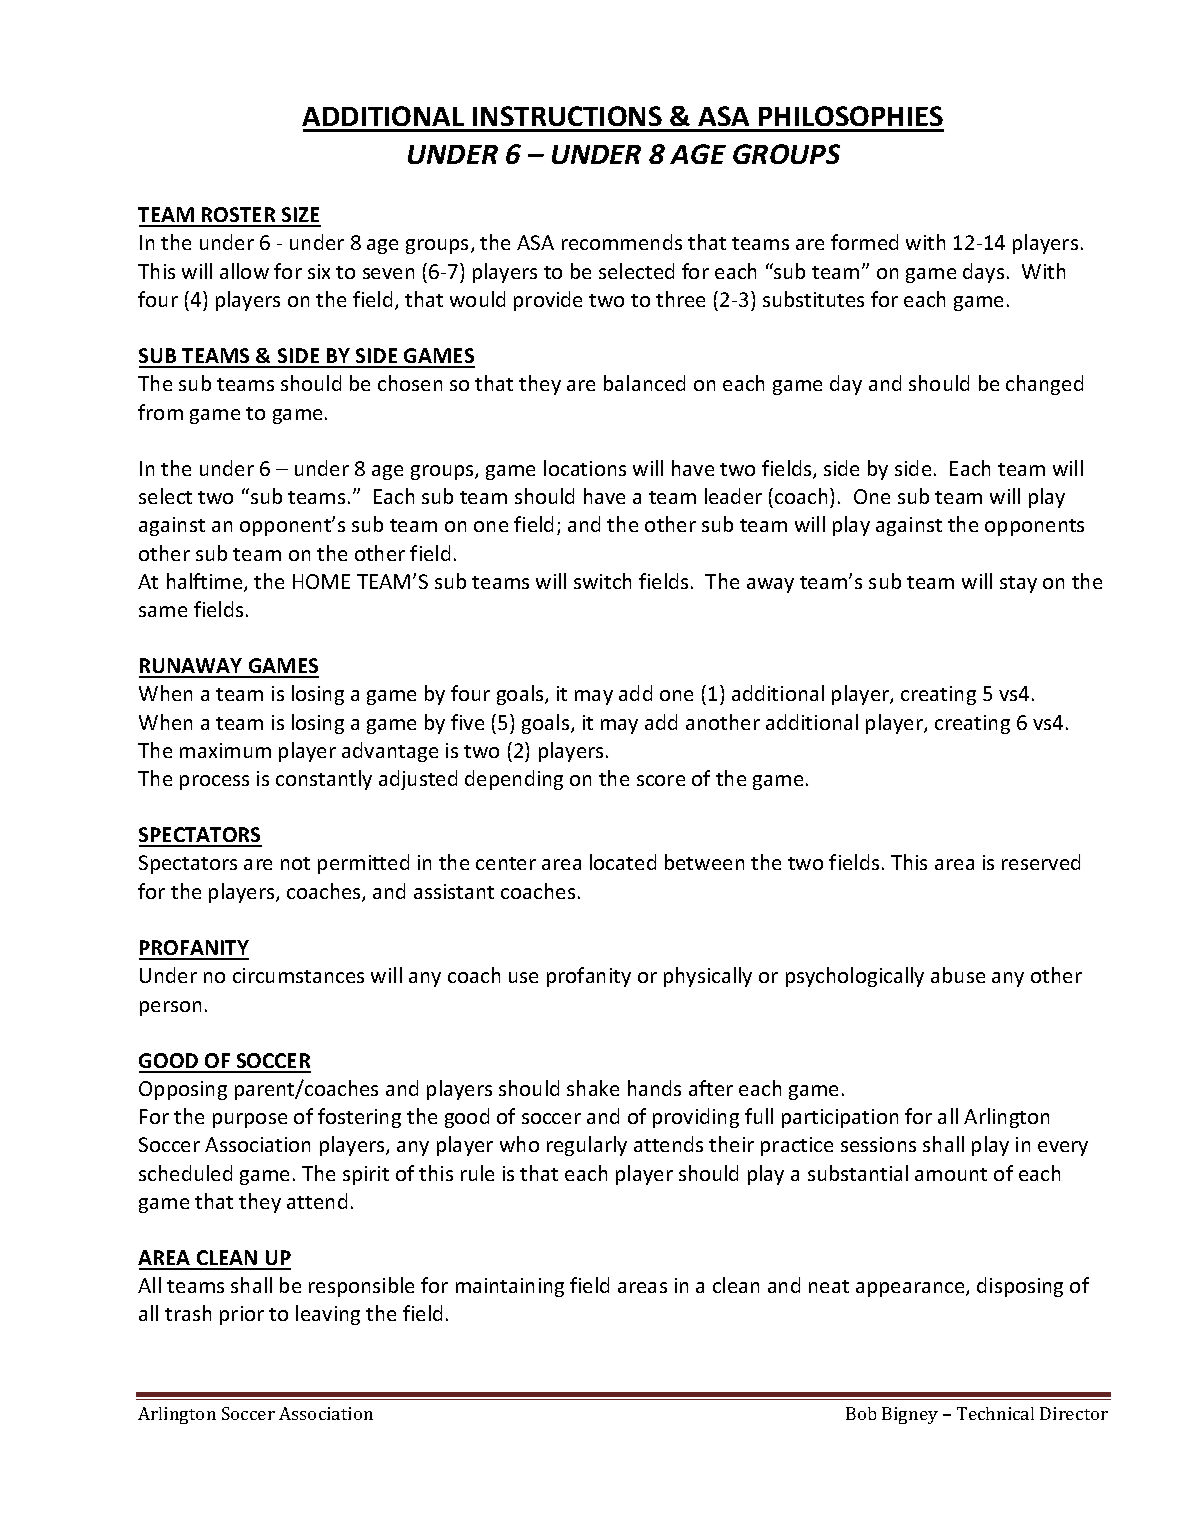  Describe the element at coordinates (1018, 584) in the screenshot. I see `stay` at that location.
